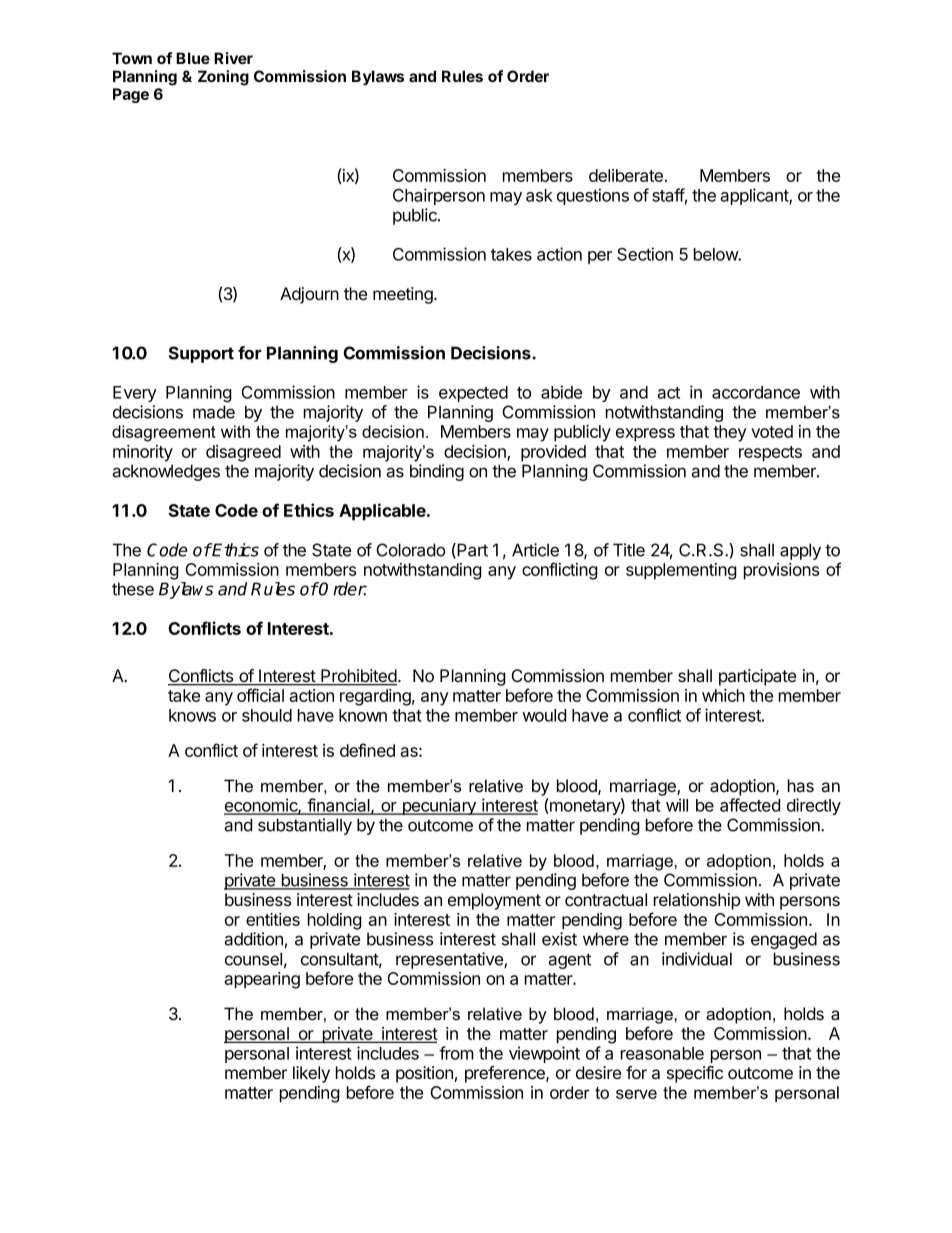 Image resolution: width=952 pixels, height=1233 pixels. Describe the element at coordinates (411, 550) in the screenshot. I see `Colorado` at that location.
